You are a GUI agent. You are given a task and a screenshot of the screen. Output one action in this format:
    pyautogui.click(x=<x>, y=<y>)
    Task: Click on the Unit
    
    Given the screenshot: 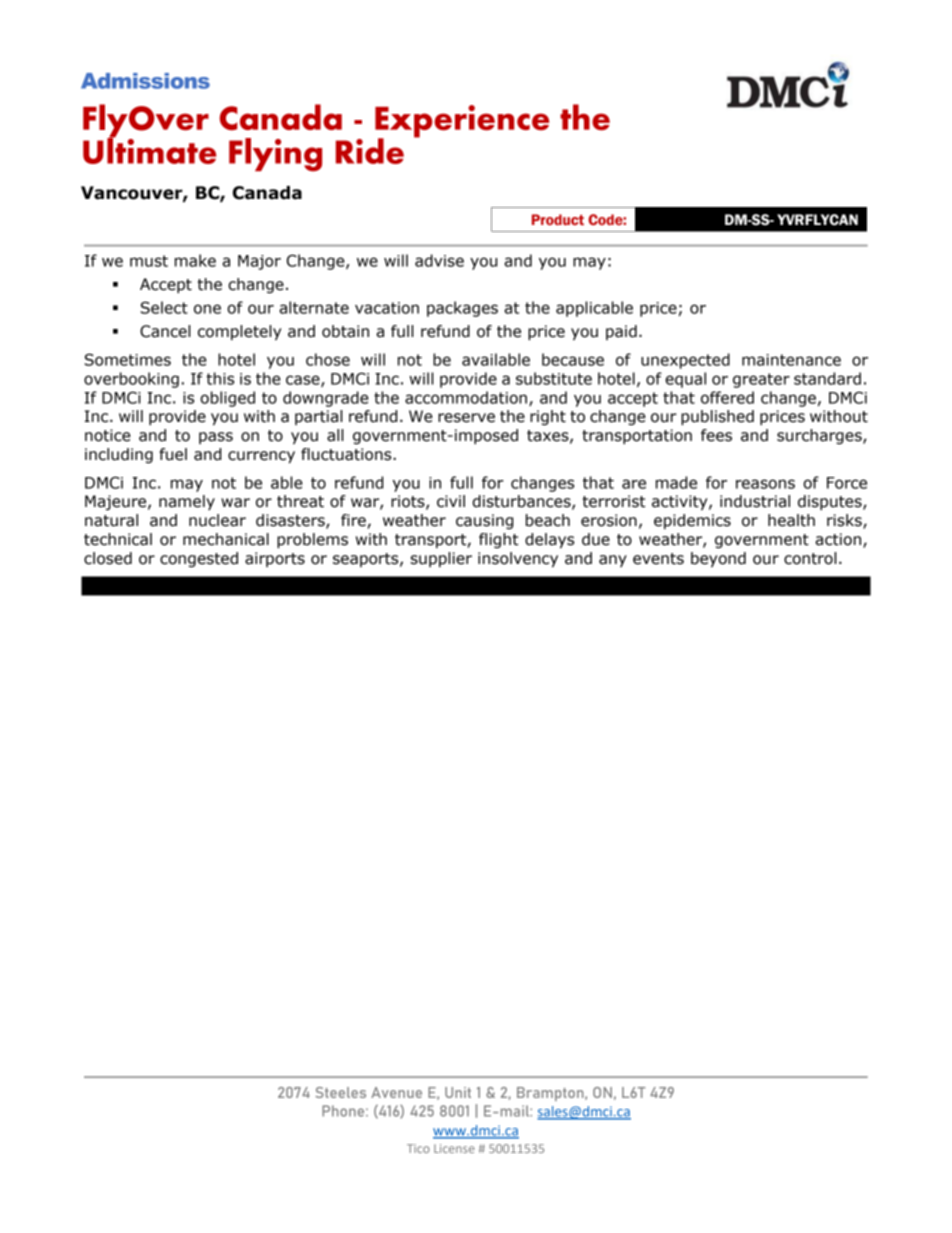 What is the action you would take?
    pyautogui.click(x=458, y=1092)
